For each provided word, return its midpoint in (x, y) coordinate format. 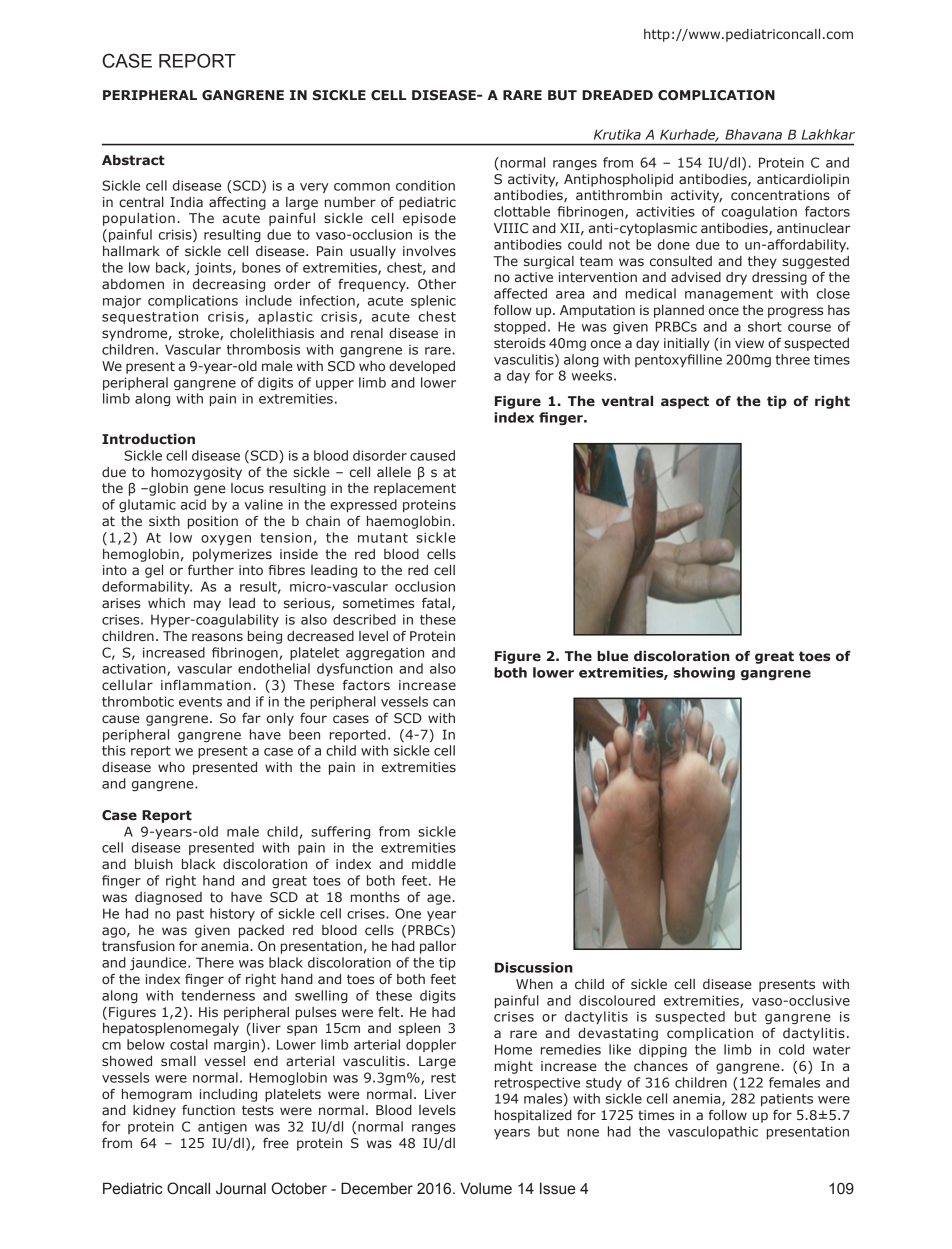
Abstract (133, 160)
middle (434, 864)
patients (787, 1099)
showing (704, 673)
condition (425, 185)
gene (210, 490)
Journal (241, 1188)
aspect (685, 402)
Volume (486, 1188)
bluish (154, 864)
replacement (415, 489)
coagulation (759, 212)
